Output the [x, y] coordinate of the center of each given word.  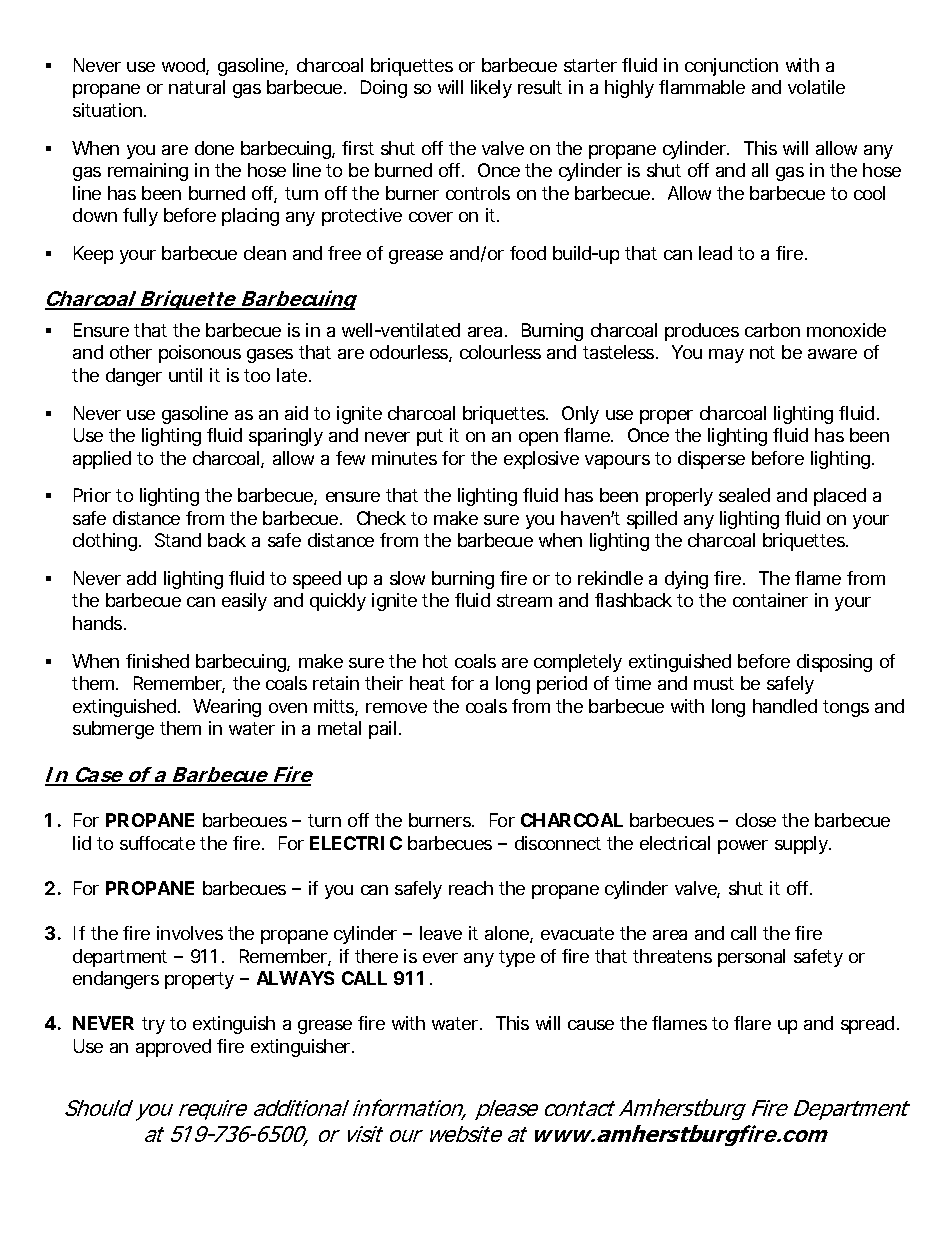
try [153, 1025]
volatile [816, 87]
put [430, 437]
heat [427, 683]
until [185, 375]
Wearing [227, 708]
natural [197, 87]
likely [491, 89]
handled [785, 706]
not [762, 352]
